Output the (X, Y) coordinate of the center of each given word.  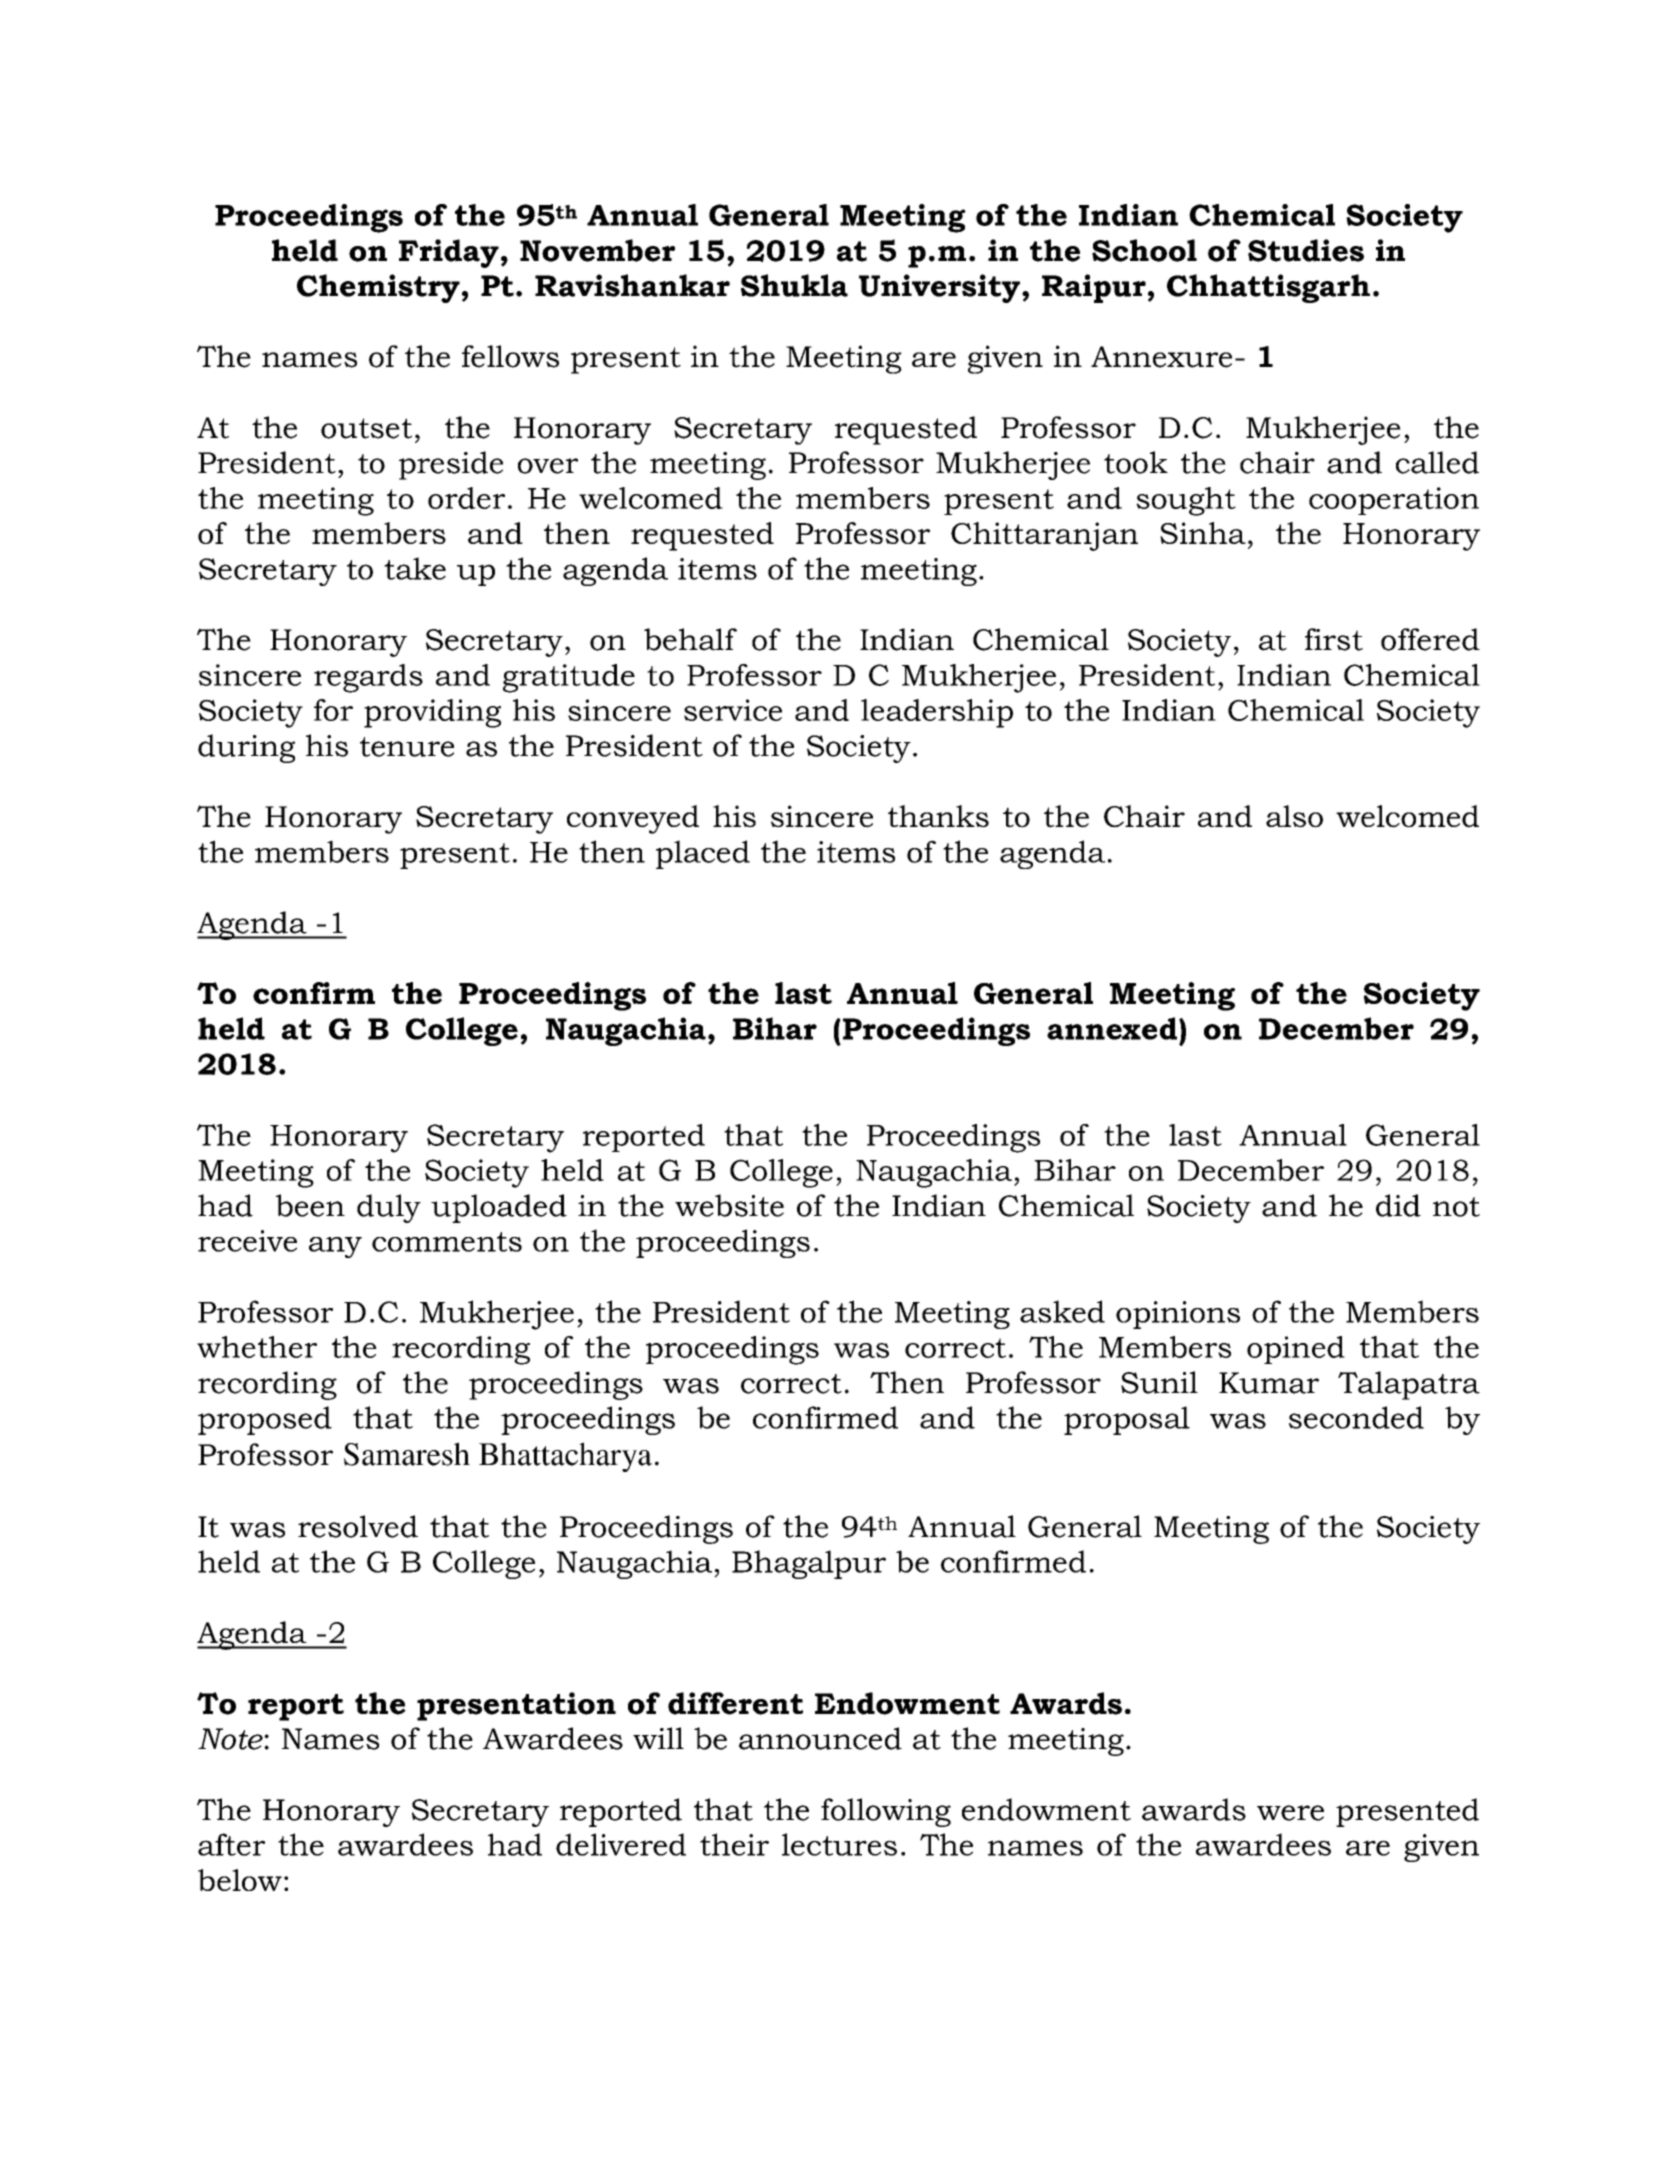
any (335, 1247)
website (729, 1205)
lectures (839, 1844)
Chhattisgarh (1268, 288)
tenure (407, 747)
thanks (938, 816)
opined (1296, 1350)
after (231, 1844)
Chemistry (378, 288)
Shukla (794, 285)
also (1294, 816)
